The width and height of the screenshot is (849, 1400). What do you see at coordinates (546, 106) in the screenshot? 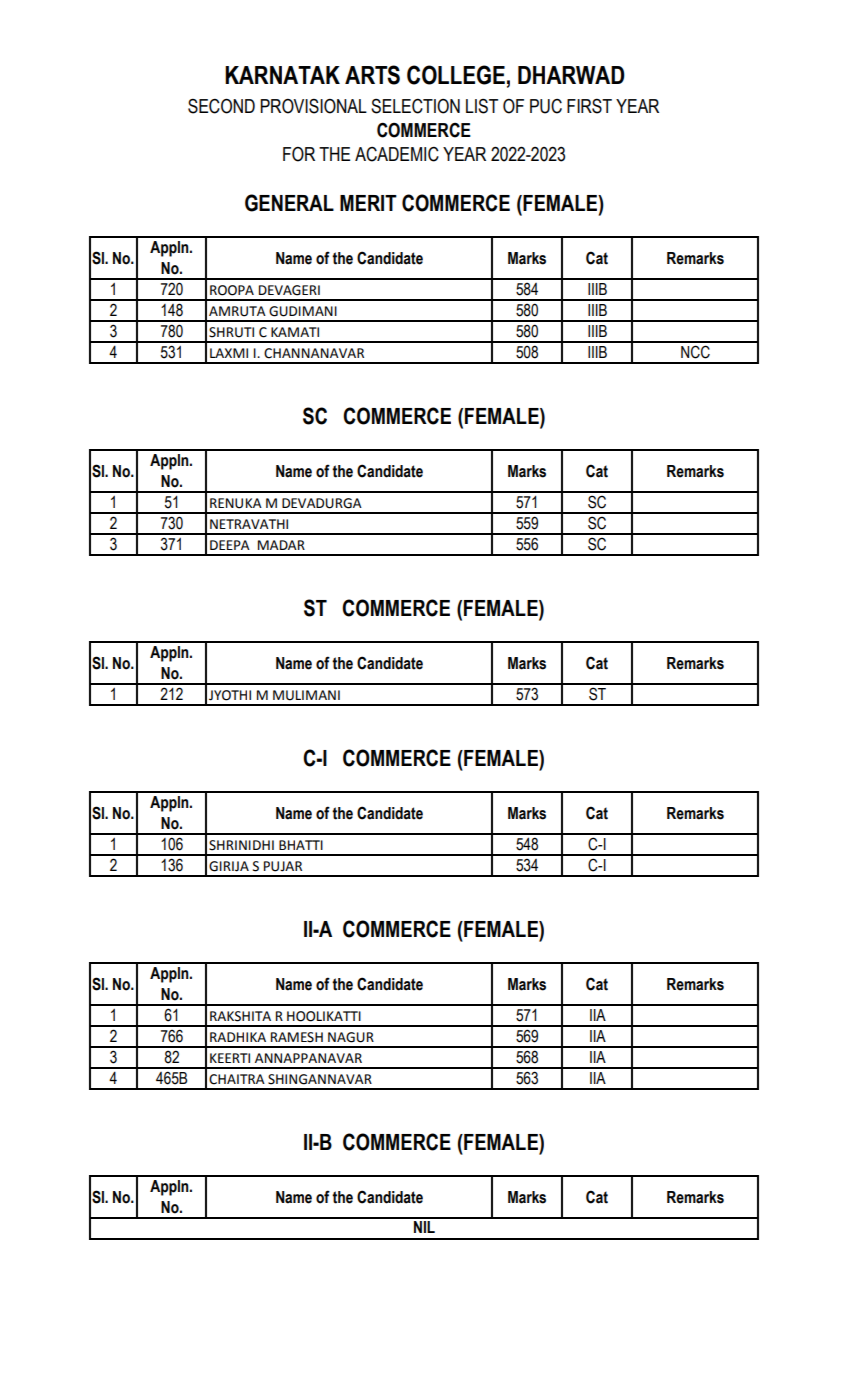
I see `PUC` at bounding box center [546, 106].
